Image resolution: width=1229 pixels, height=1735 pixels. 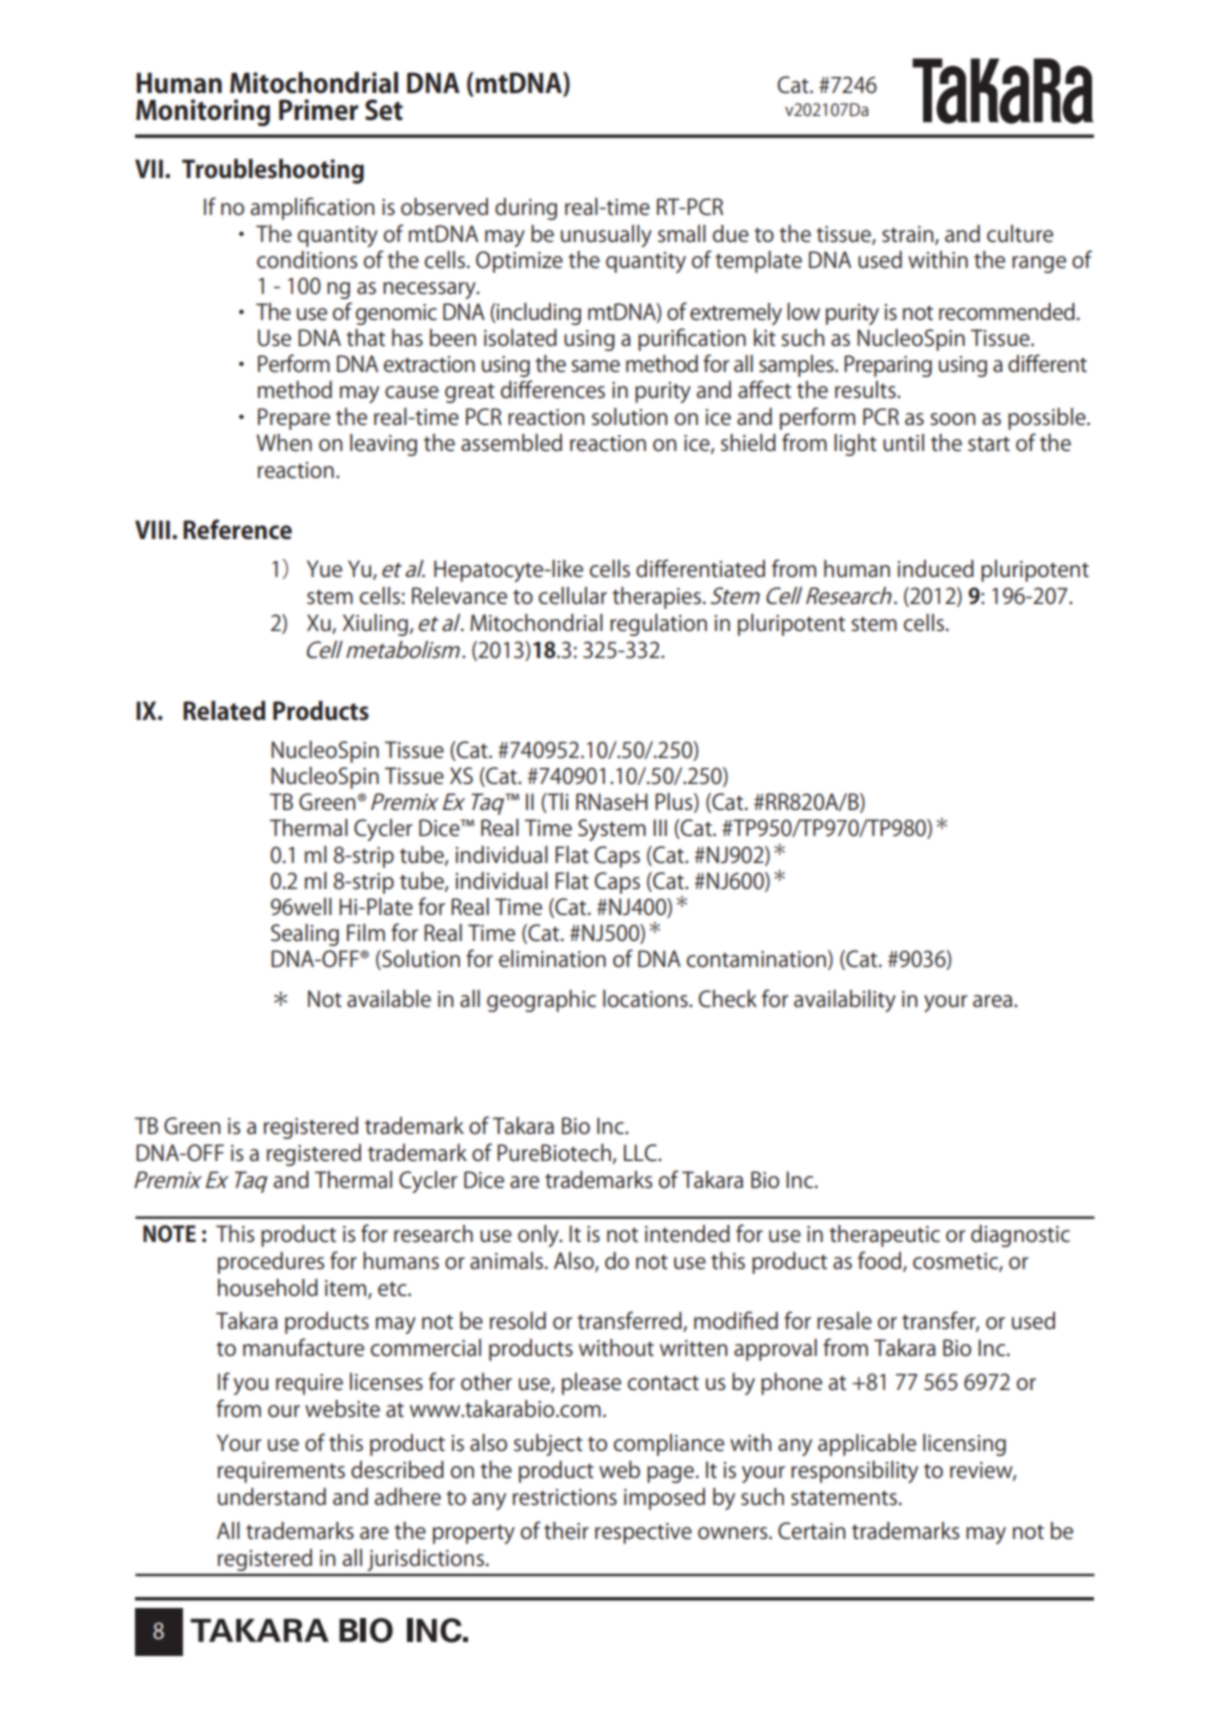 I want to click on during, so click(x=526, y=209).
